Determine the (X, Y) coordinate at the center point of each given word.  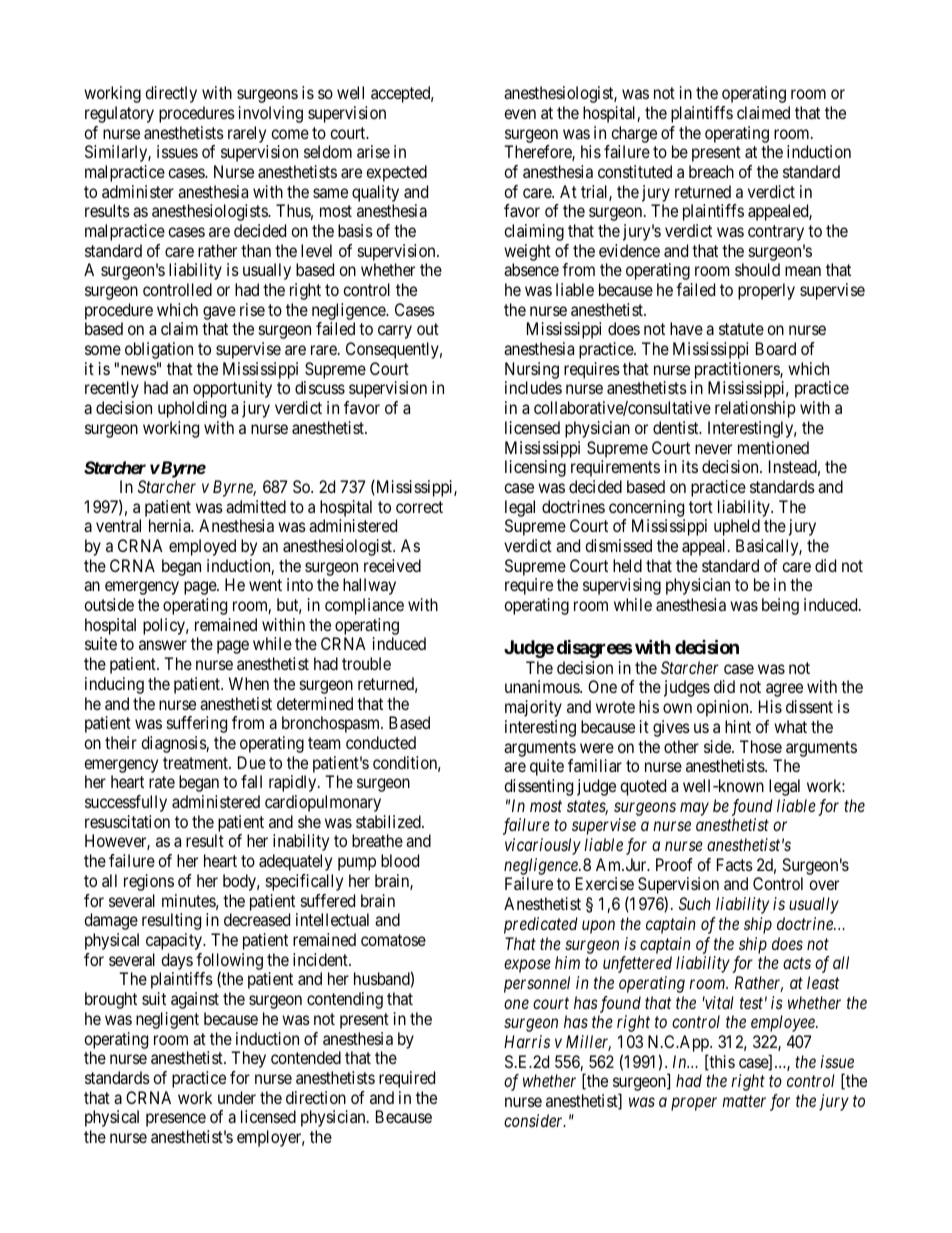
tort (701, 507)
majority (533, 708)
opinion (724, 708)
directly (171, 94)
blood (400, 860)
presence (176, 1120)
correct (419, 507)
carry (395, 332)
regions (149, 882)
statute (741, 329)
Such (695, 903)
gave (219, 313)
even (520, 114)
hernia (171, 525)
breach (711, 171)
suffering (197, 724)
